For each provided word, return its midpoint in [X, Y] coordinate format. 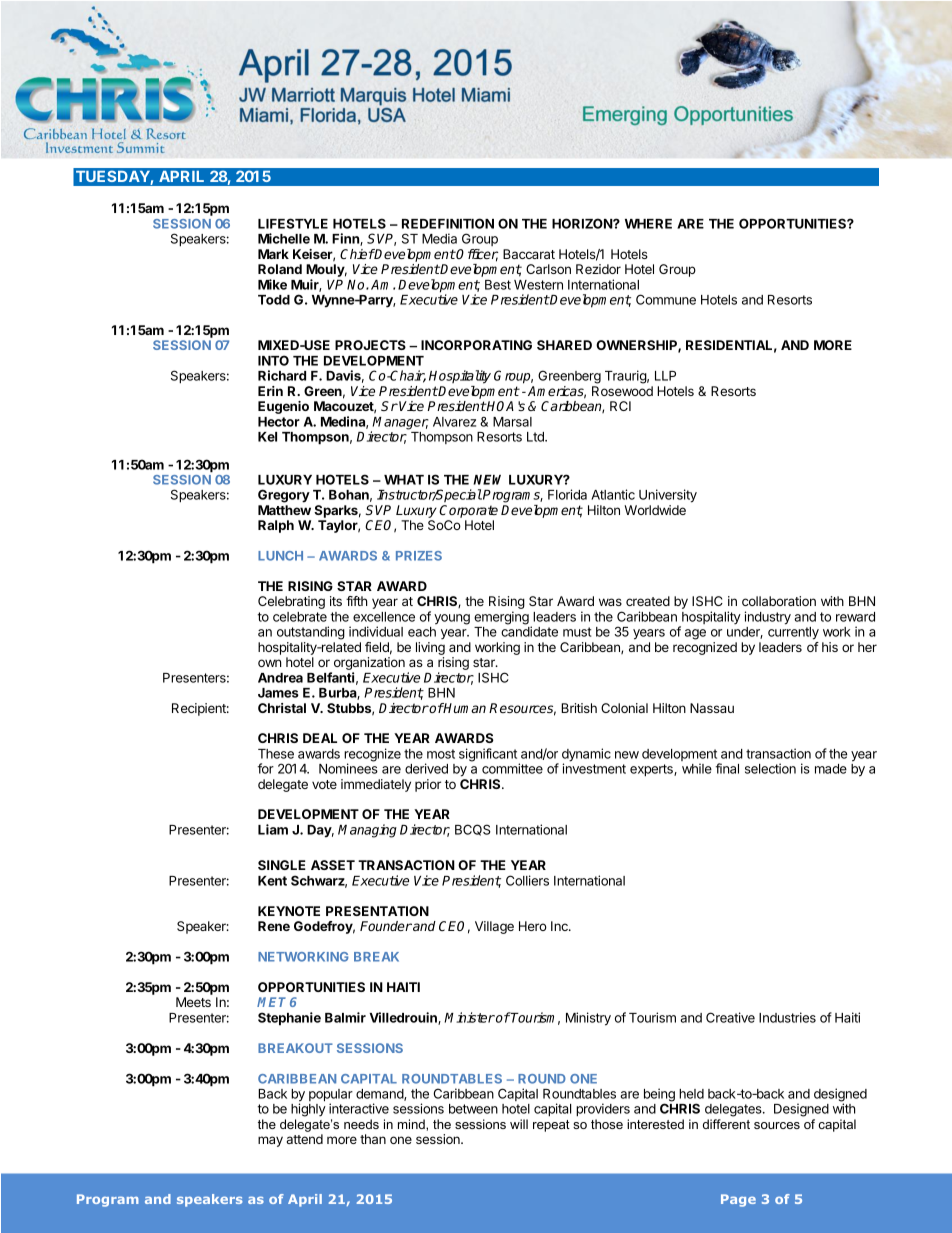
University [668, 496]
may [270, 1141]
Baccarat [529, 254]
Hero [533, 926]
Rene [274, 926]
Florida [567, 494]
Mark [273, 254]
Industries [787, 1017]
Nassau [712, 708]
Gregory [284, 496]
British [579, 708]
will [519, 1124]
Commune [666, 299]
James [278, 693]
